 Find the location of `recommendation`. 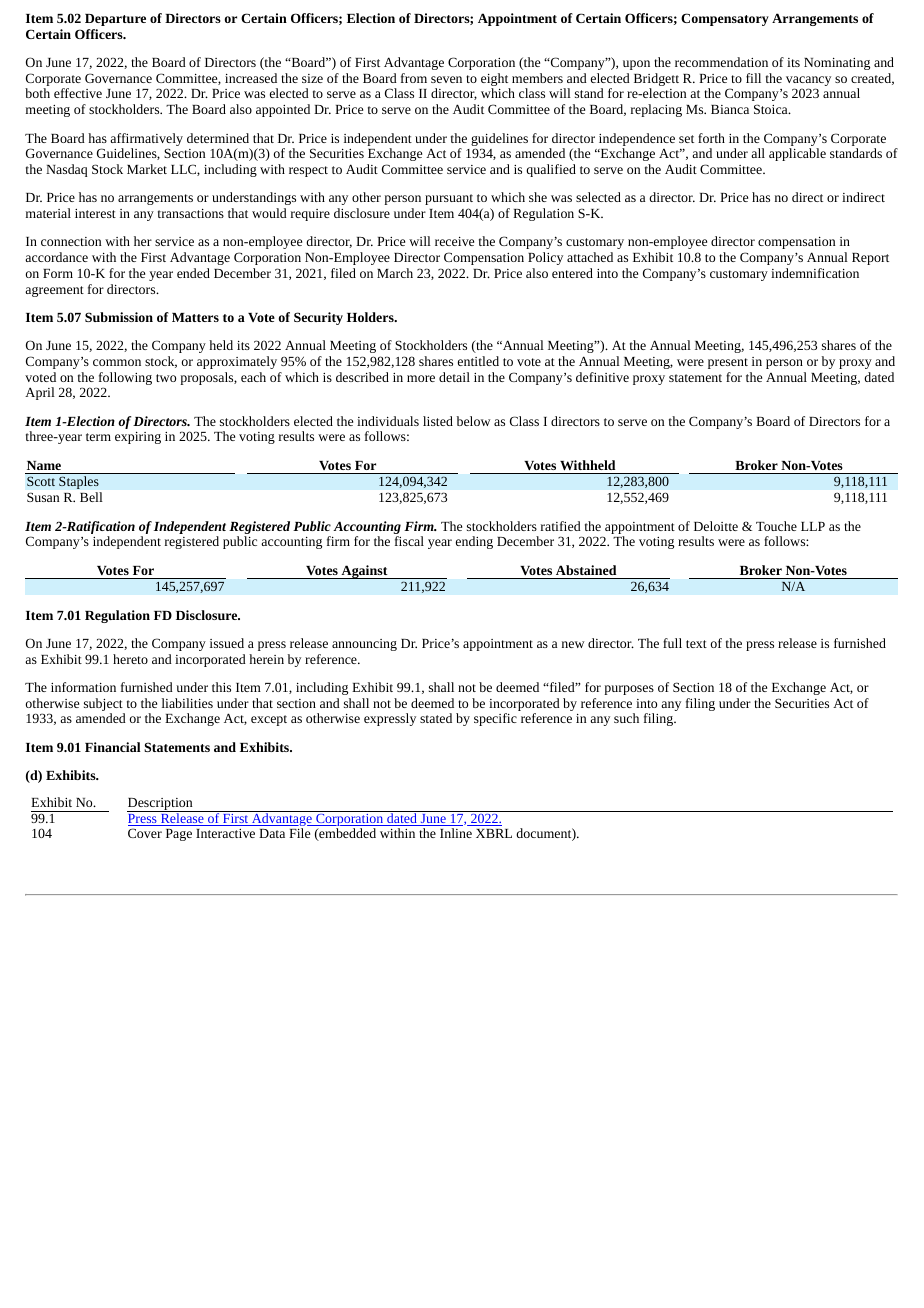

recommendation is located at coordinates (721, 62).
